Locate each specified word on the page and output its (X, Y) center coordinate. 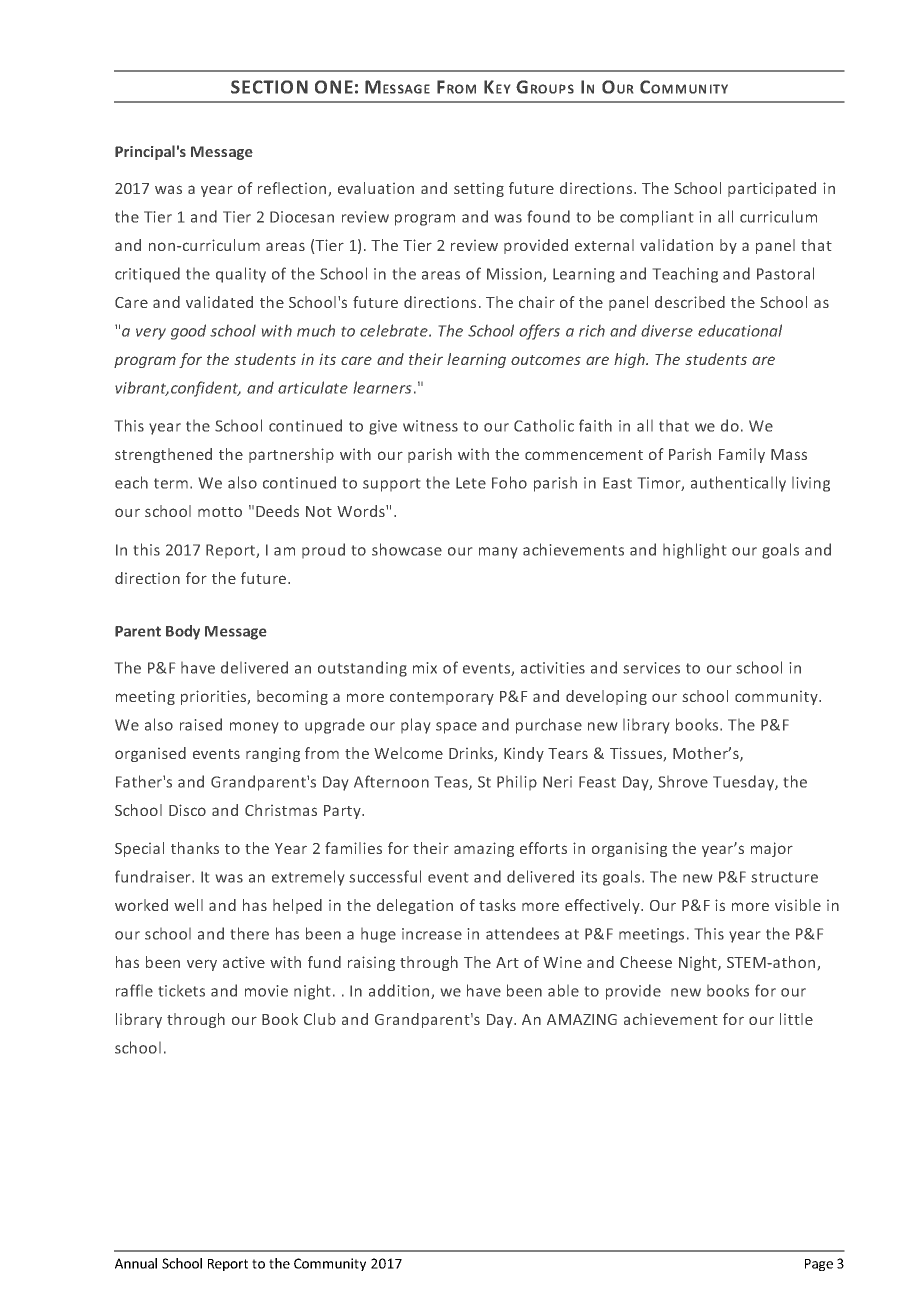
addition (400, 991)
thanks (195, 848)
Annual (136, 1263)
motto (220, 512)
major (772, 849)
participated (772, 189)
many (498, 553)
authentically (738, 484)
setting (479, 189)
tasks (497, 905)
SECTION (269, 87)
